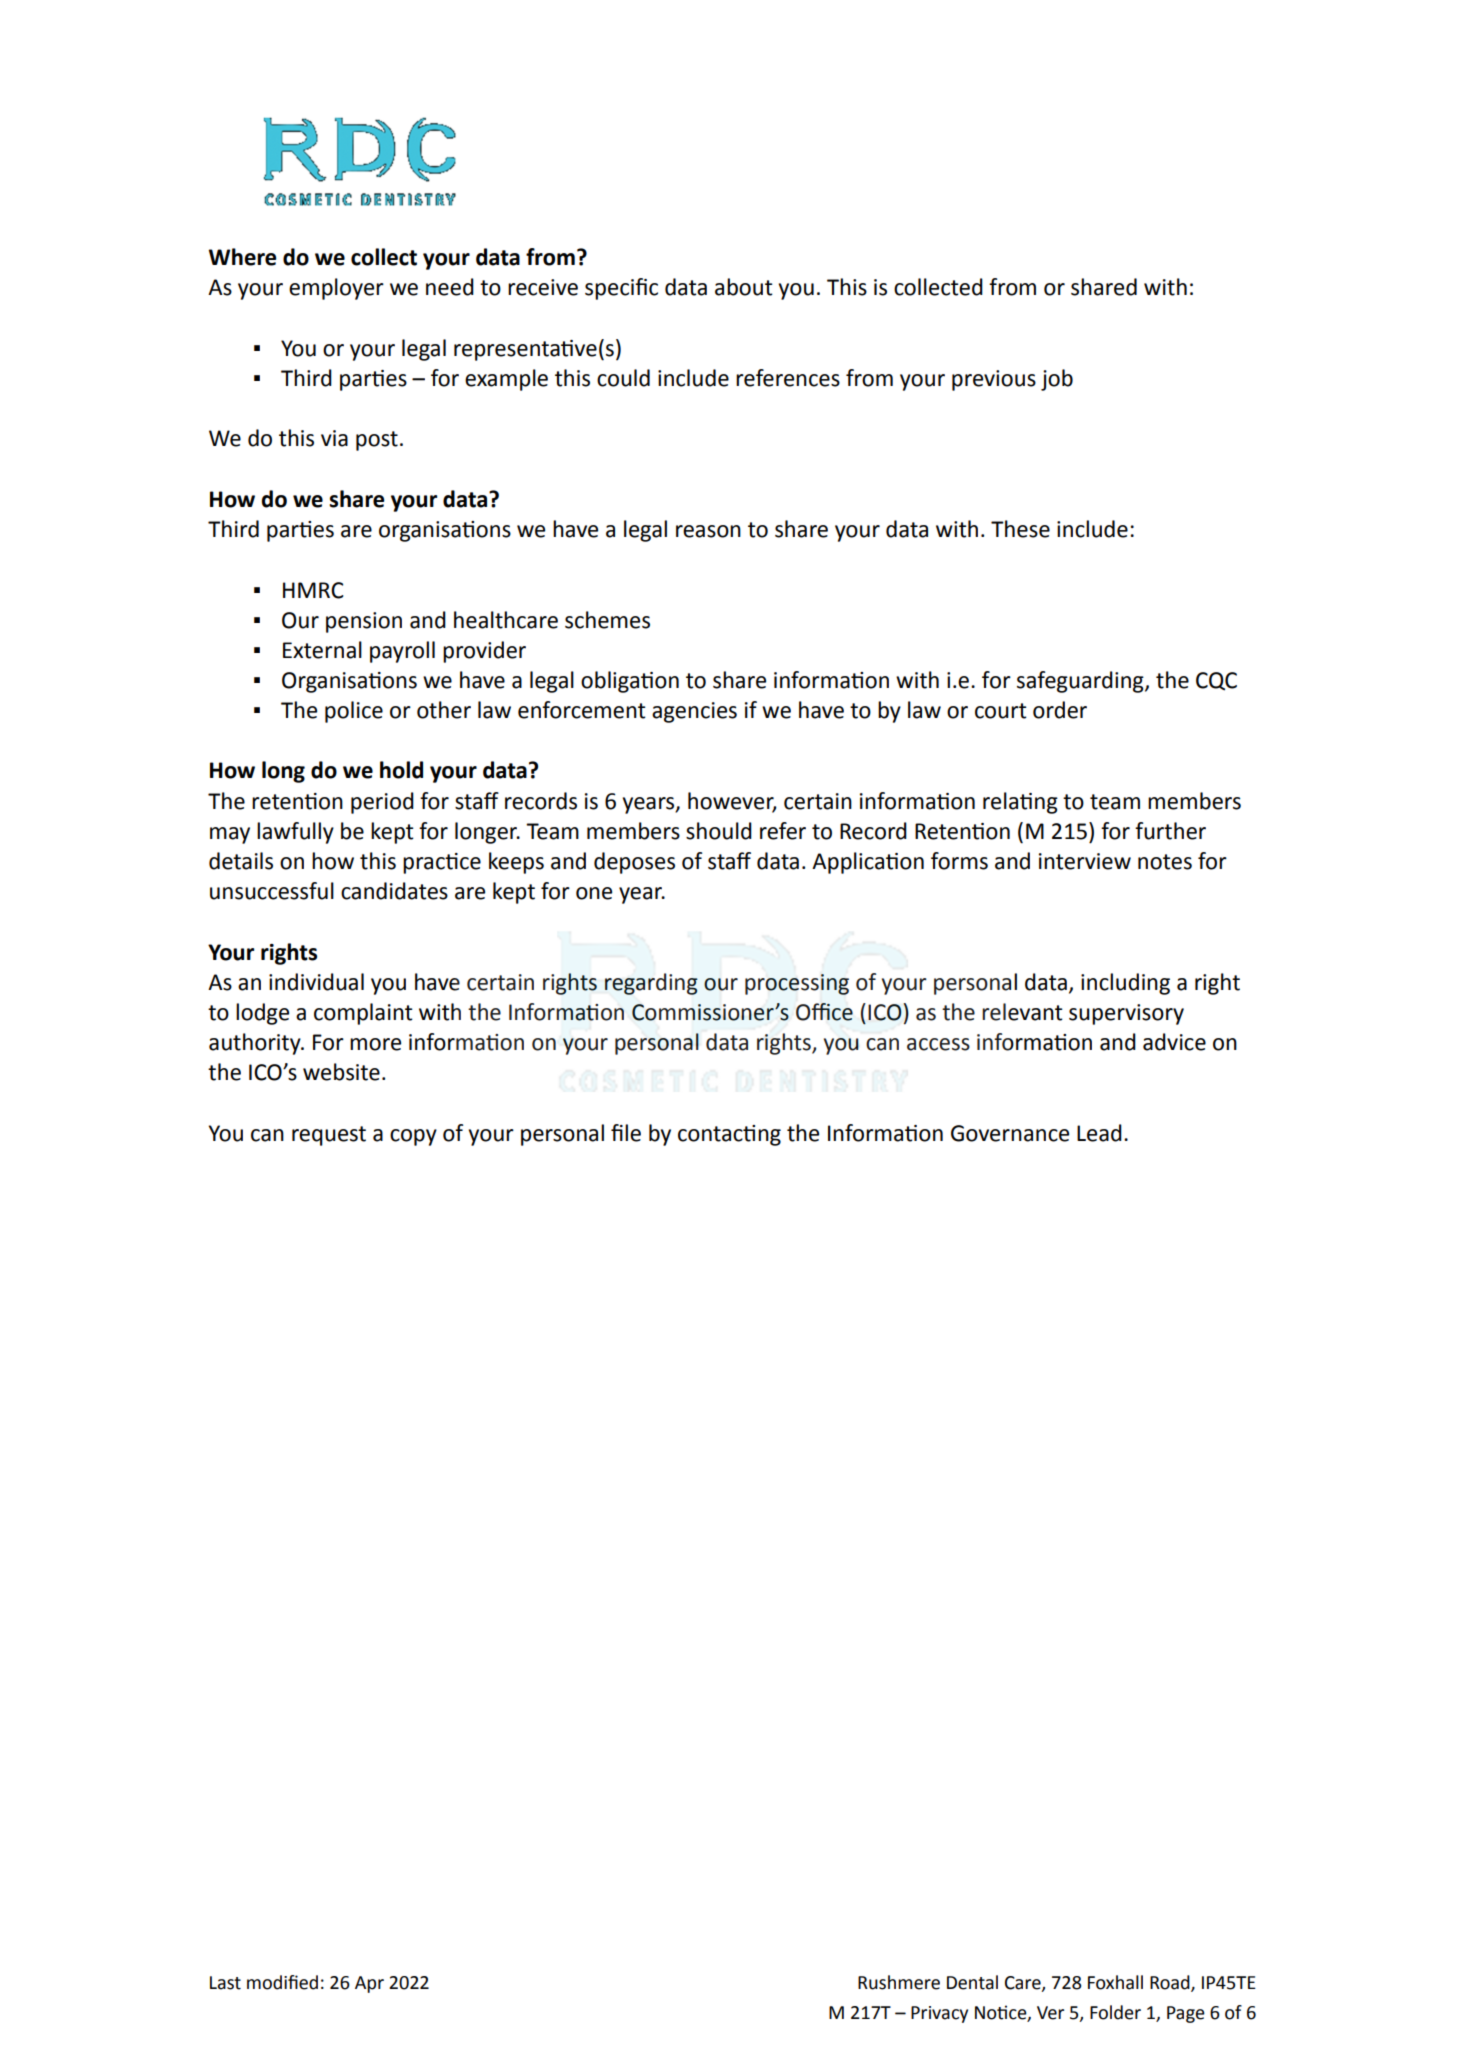 The width and height of the page is (1465, 2072). I want to click on Privacy, so click(939, 2014).
